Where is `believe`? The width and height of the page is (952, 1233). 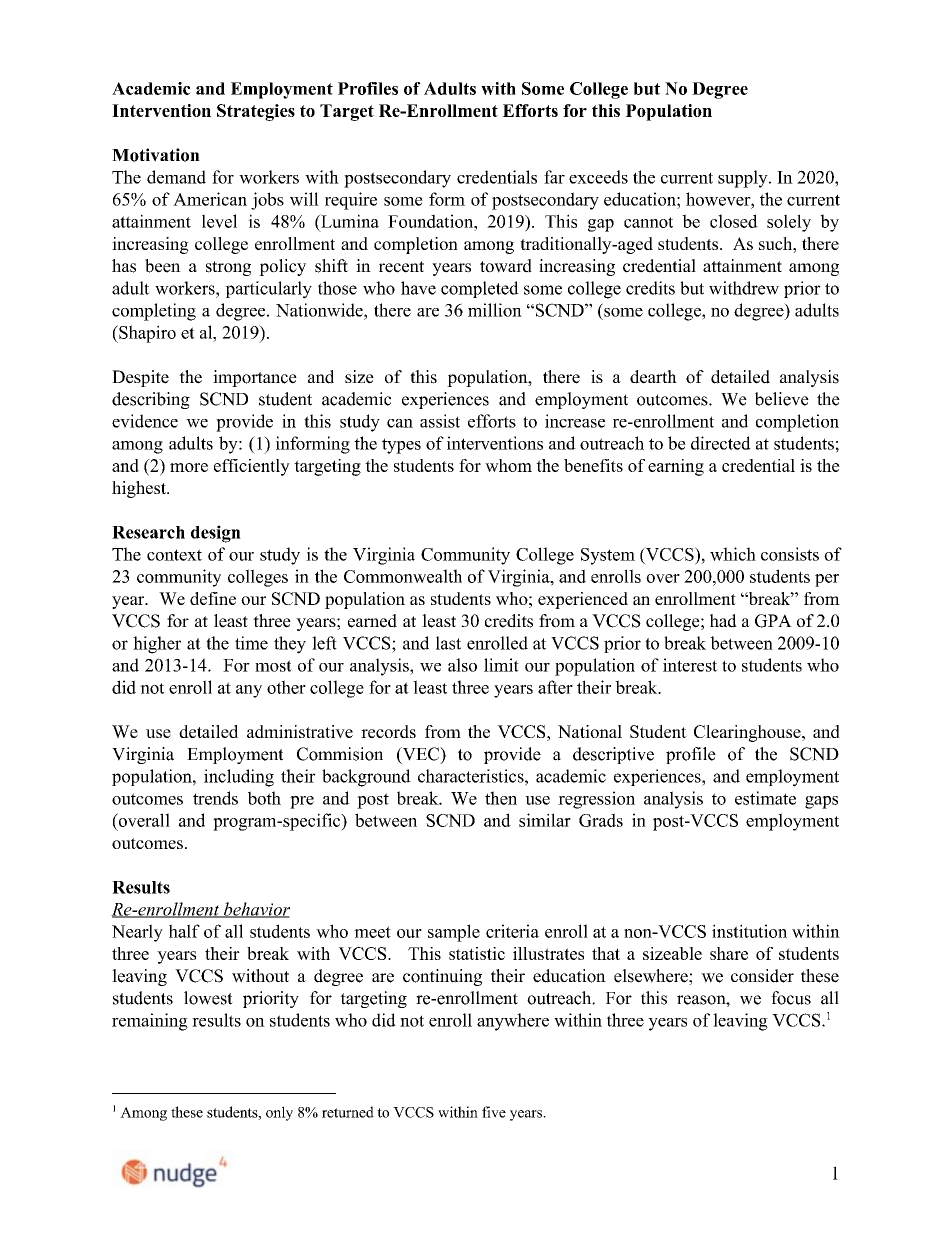 believe is located at coordinates (782, 399).
